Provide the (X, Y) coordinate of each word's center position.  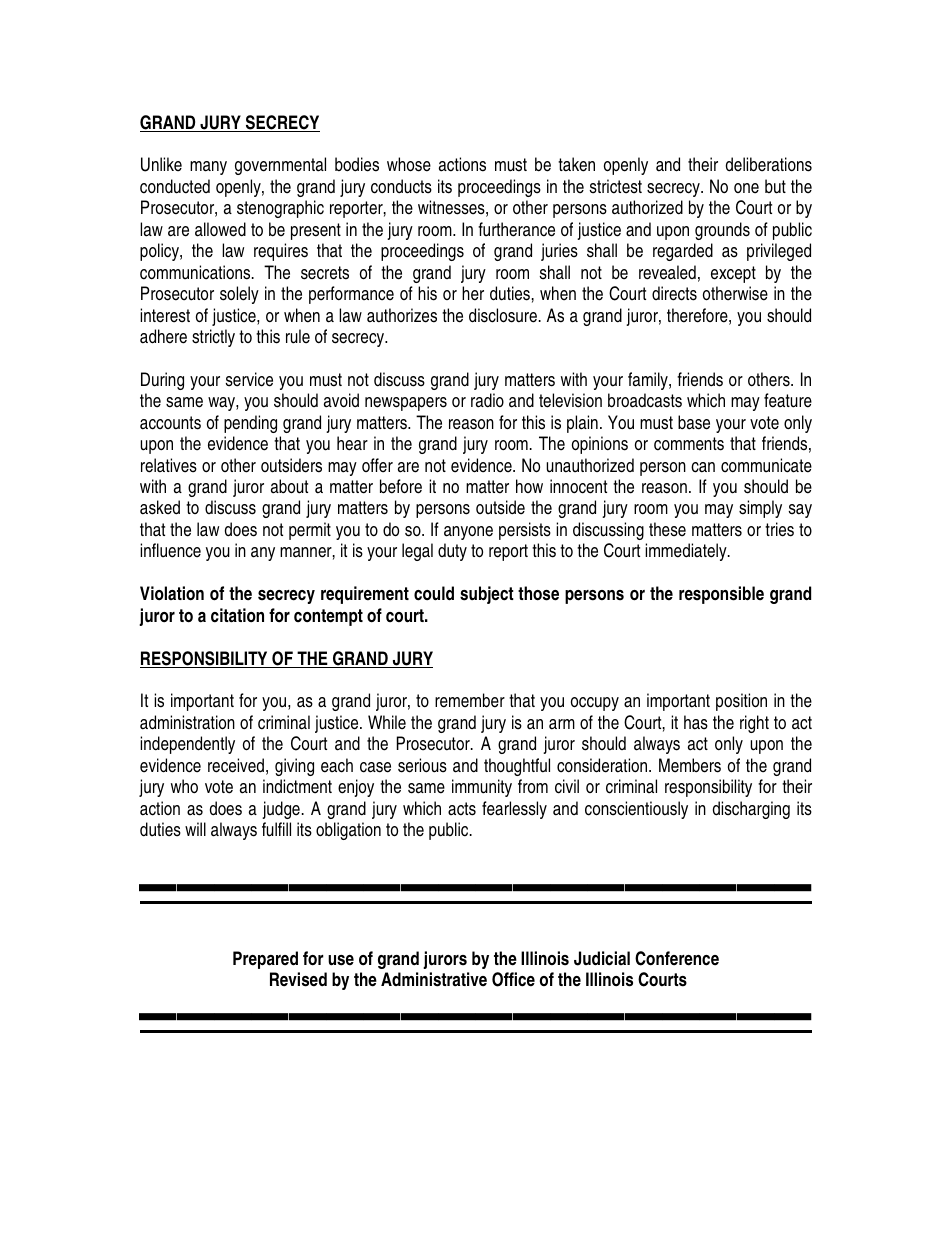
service (249, 379)
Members (690, 765)
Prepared (265, 960)
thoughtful (517, 767)
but (775, 186)
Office (513, 979)
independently (187, 745)
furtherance (516, 229)
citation (237, 615)
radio (487, 400)
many (208, 168)
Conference (677, 958)
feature (788, 400)
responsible (721, 595)
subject (487, 595)
